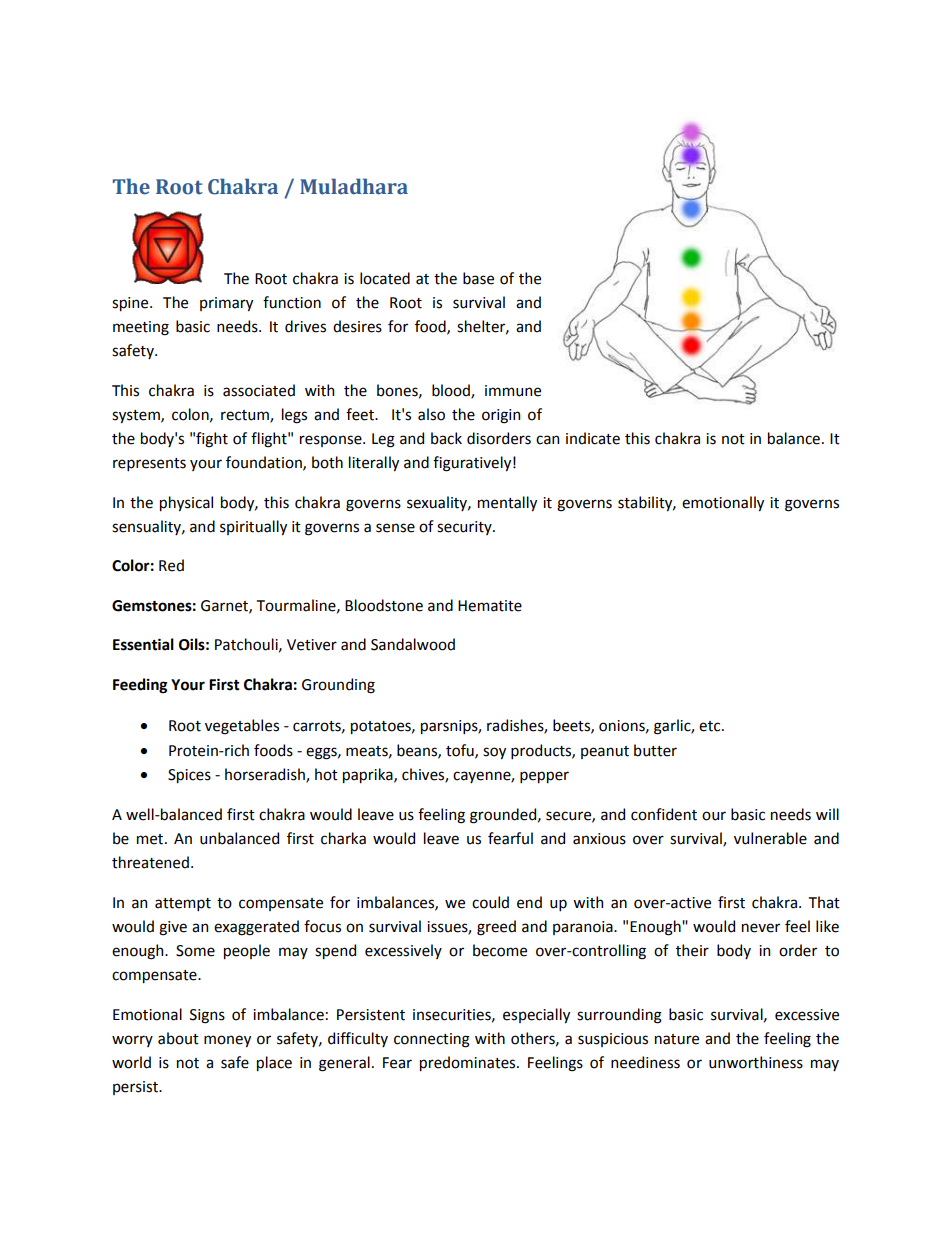 Image resolution: width=952 pixels, height=1233 pixels. I want to click on primary, so click(226, 304).
